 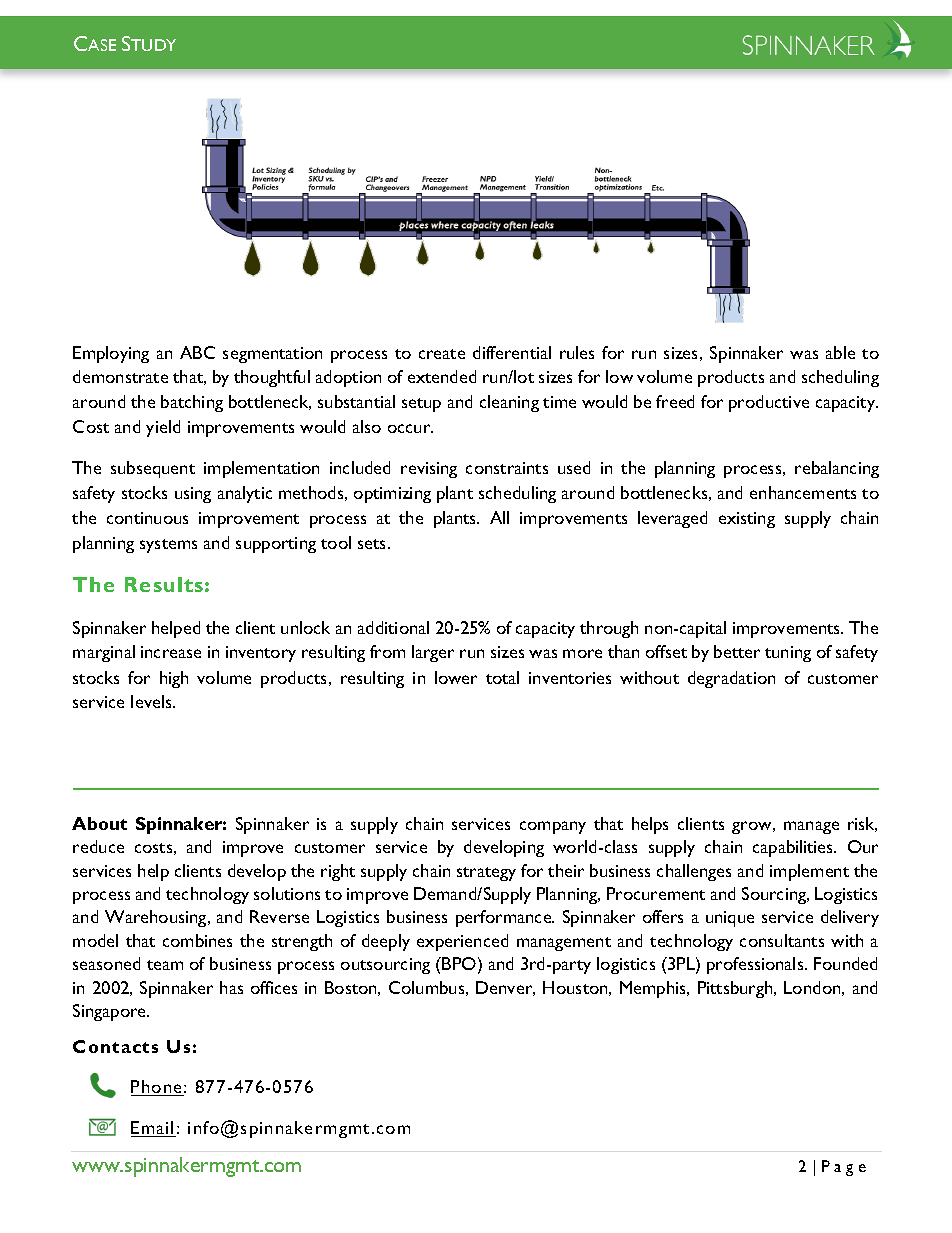 I want to click on lower, so click(x=456, y=677).
